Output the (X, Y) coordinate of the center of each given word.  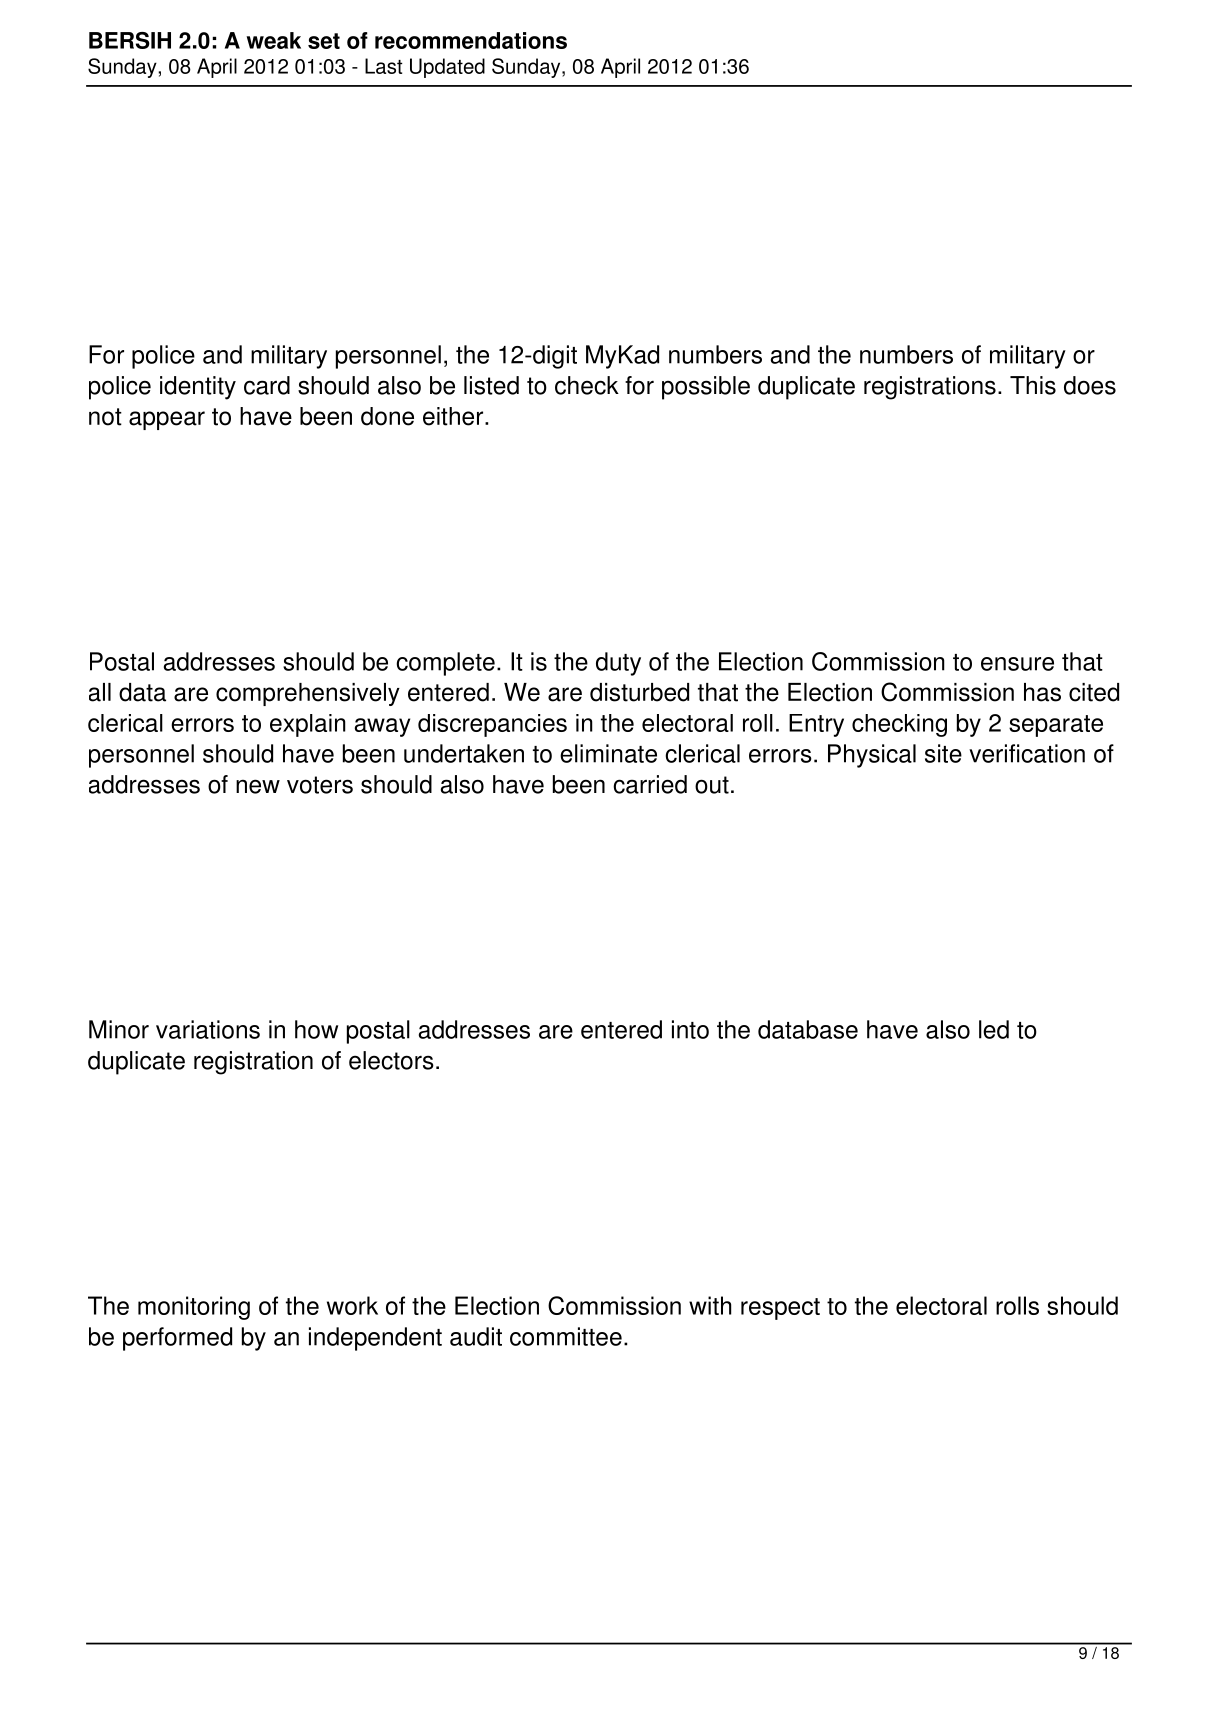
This (1033, 385)
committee (566, 1336)
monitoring (194, 1308)
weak (273, 40)
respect (780, 1309)
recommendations (471, 40)
